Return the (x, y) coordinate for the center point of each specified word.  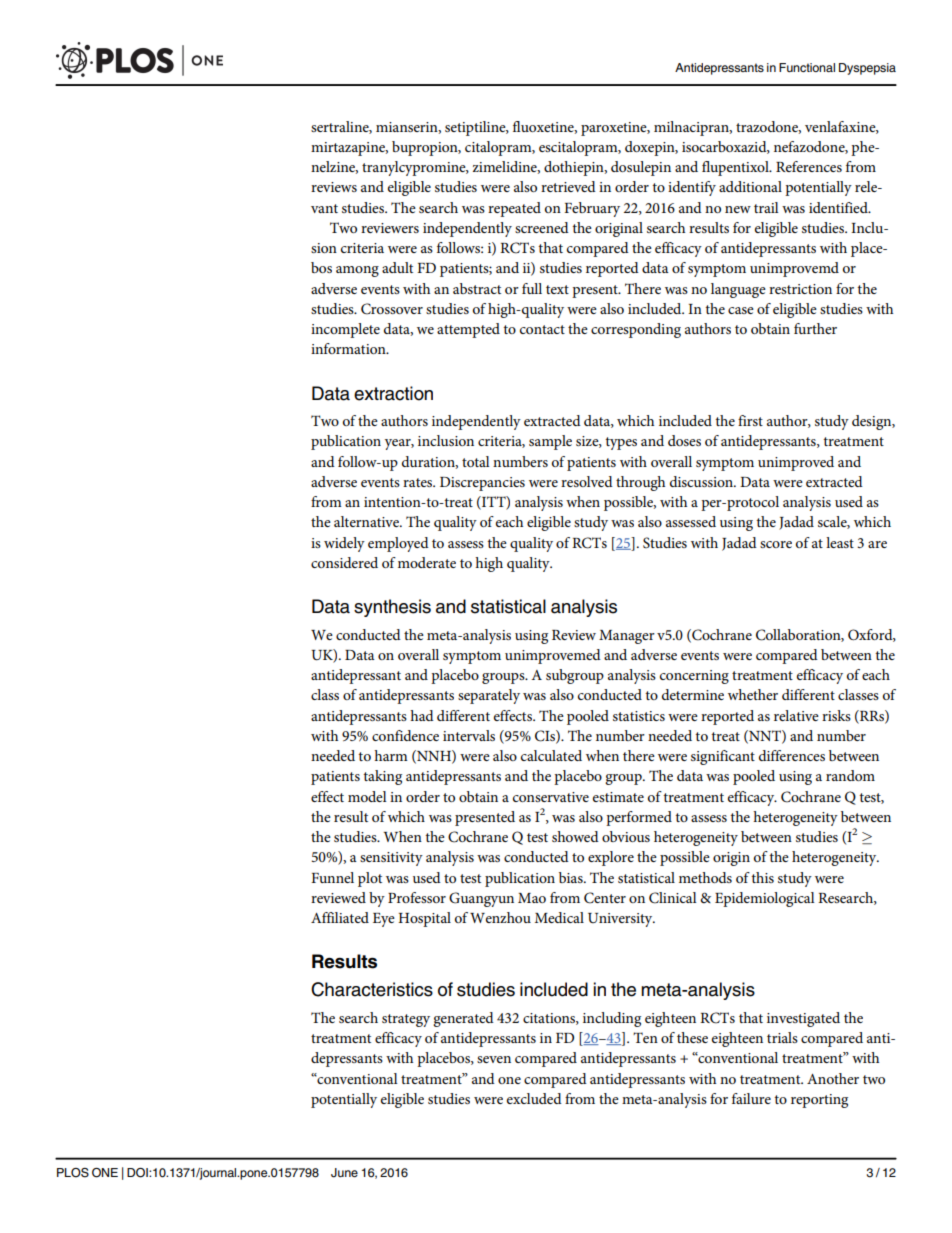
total (476, 461)
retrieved (568, 186)
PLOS (73, 1173)
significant (723, 757)
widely (344, 544)
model (367, 796)
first (750, 420)
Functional (807, 67)
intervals (469, 735)
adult (397, 267)
